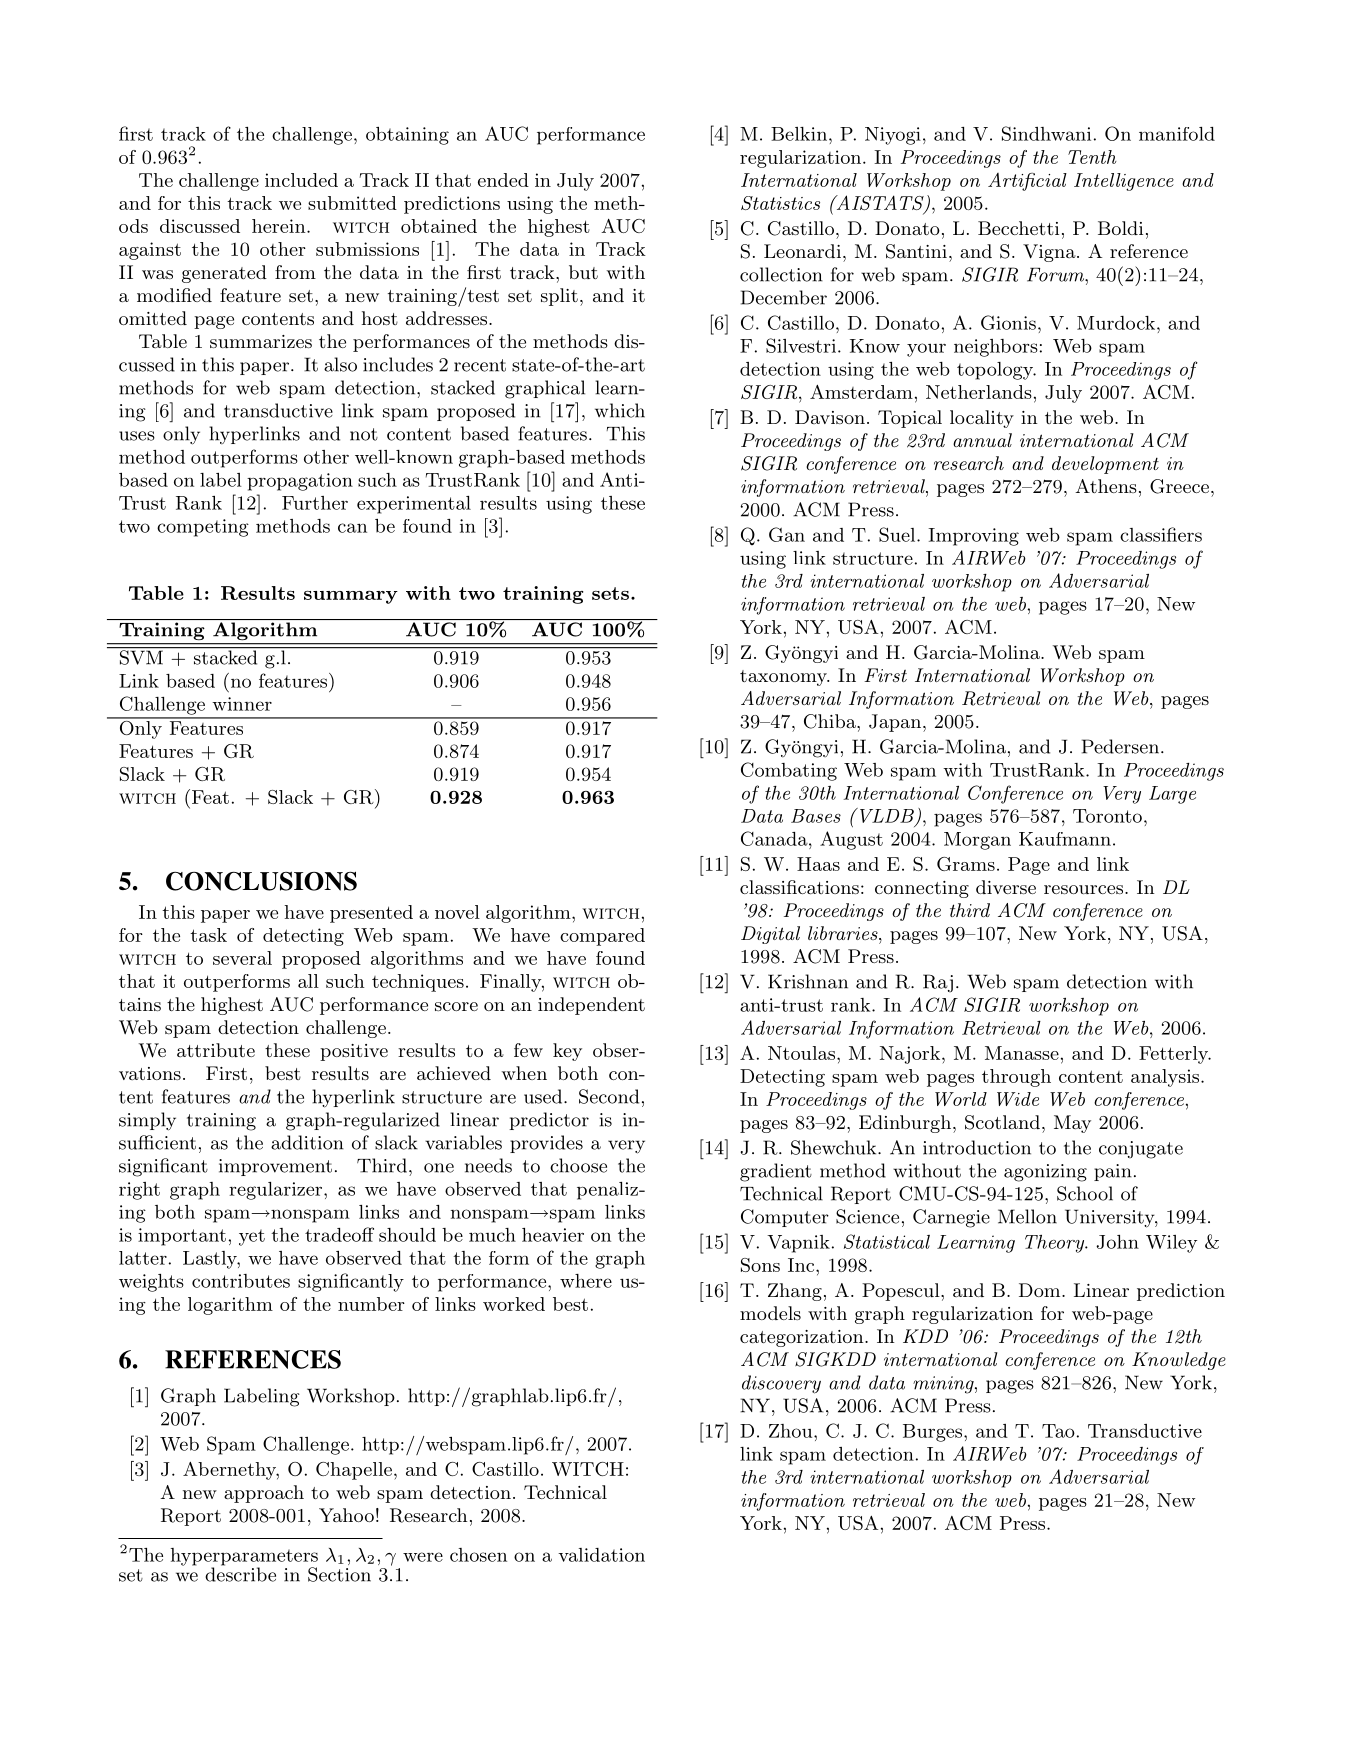 This image has height=1746, width=1349. Describe the element at coordinates (578, 1165) in the image. I see `choose` at that location.
